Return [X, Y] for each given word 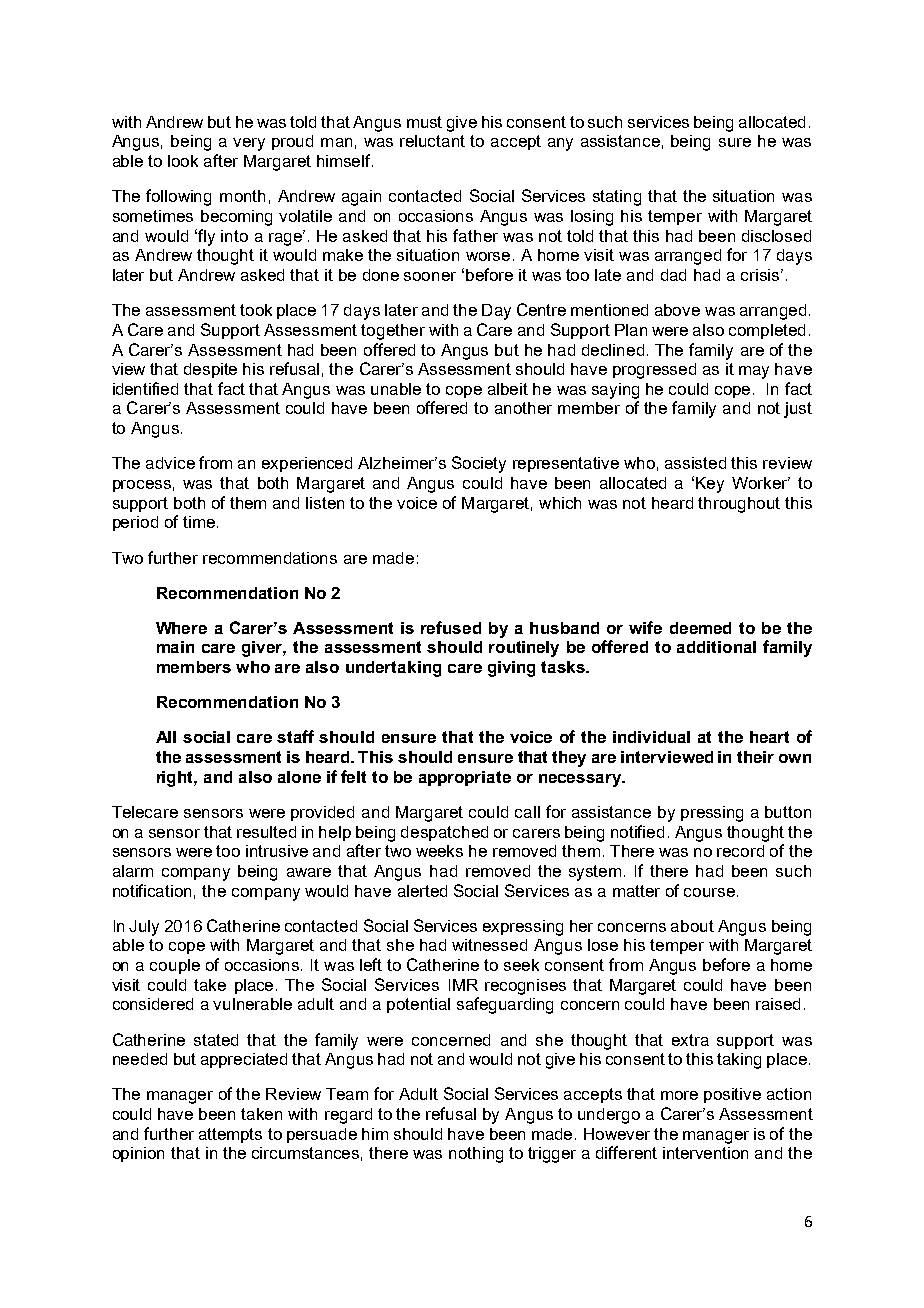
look [183, 161]
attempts [230, 1135]
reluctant [432, 141]
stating [617, 198]
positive [732, 1095]
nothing [476, 1155]
